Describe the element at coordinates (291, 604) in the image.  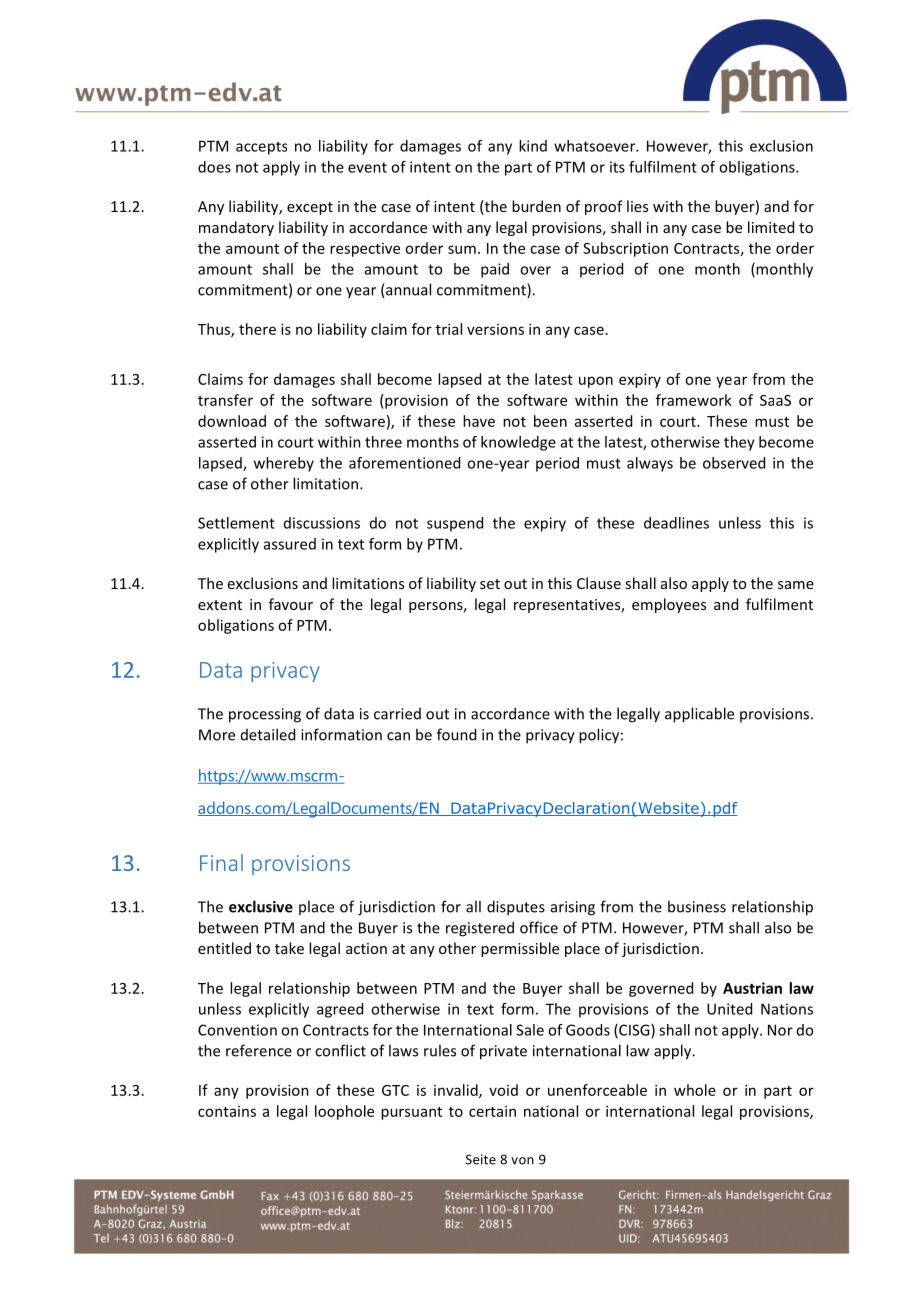
I see `favour` at that location.
